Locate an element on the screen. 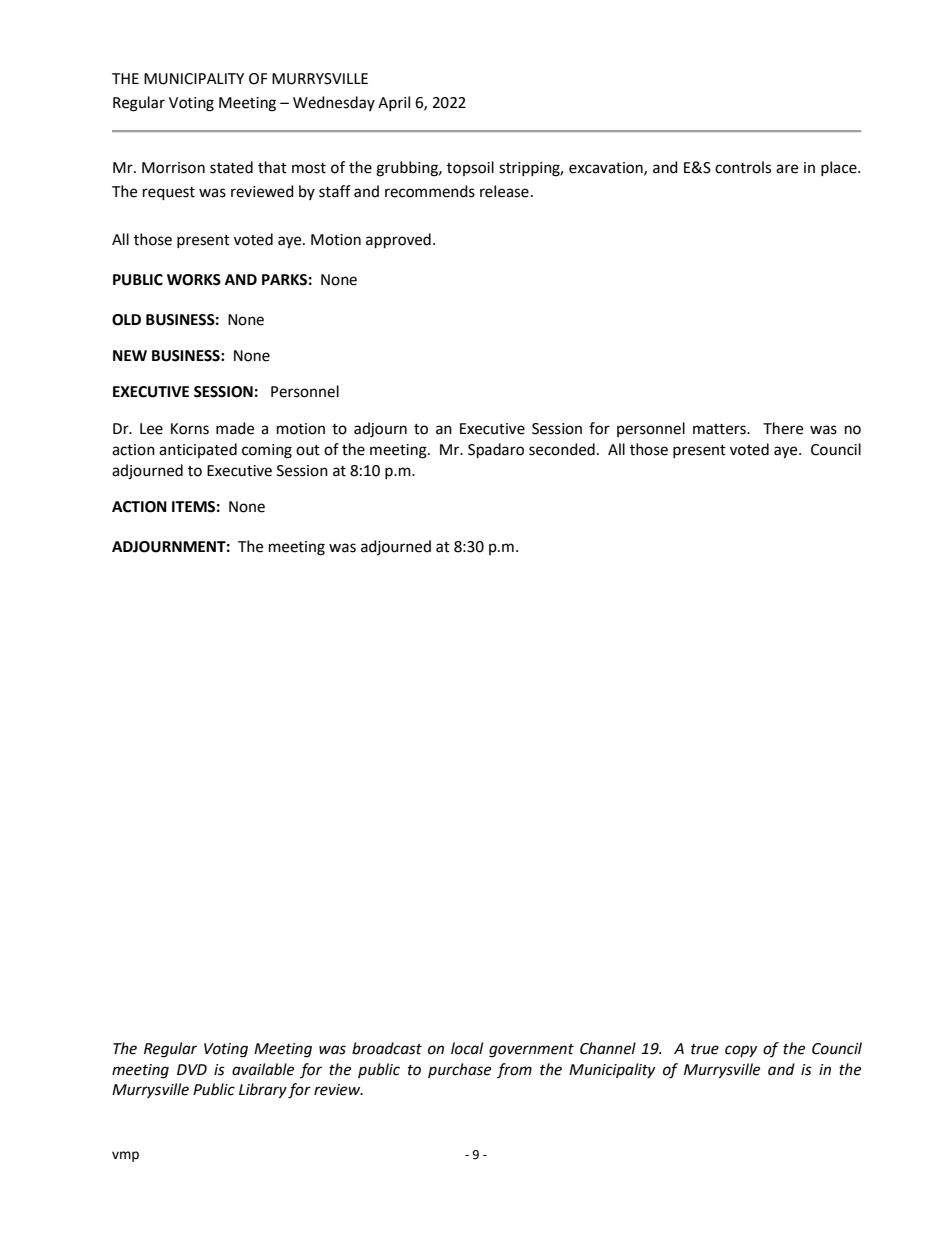  local is located at coordinates (467, 1048).
